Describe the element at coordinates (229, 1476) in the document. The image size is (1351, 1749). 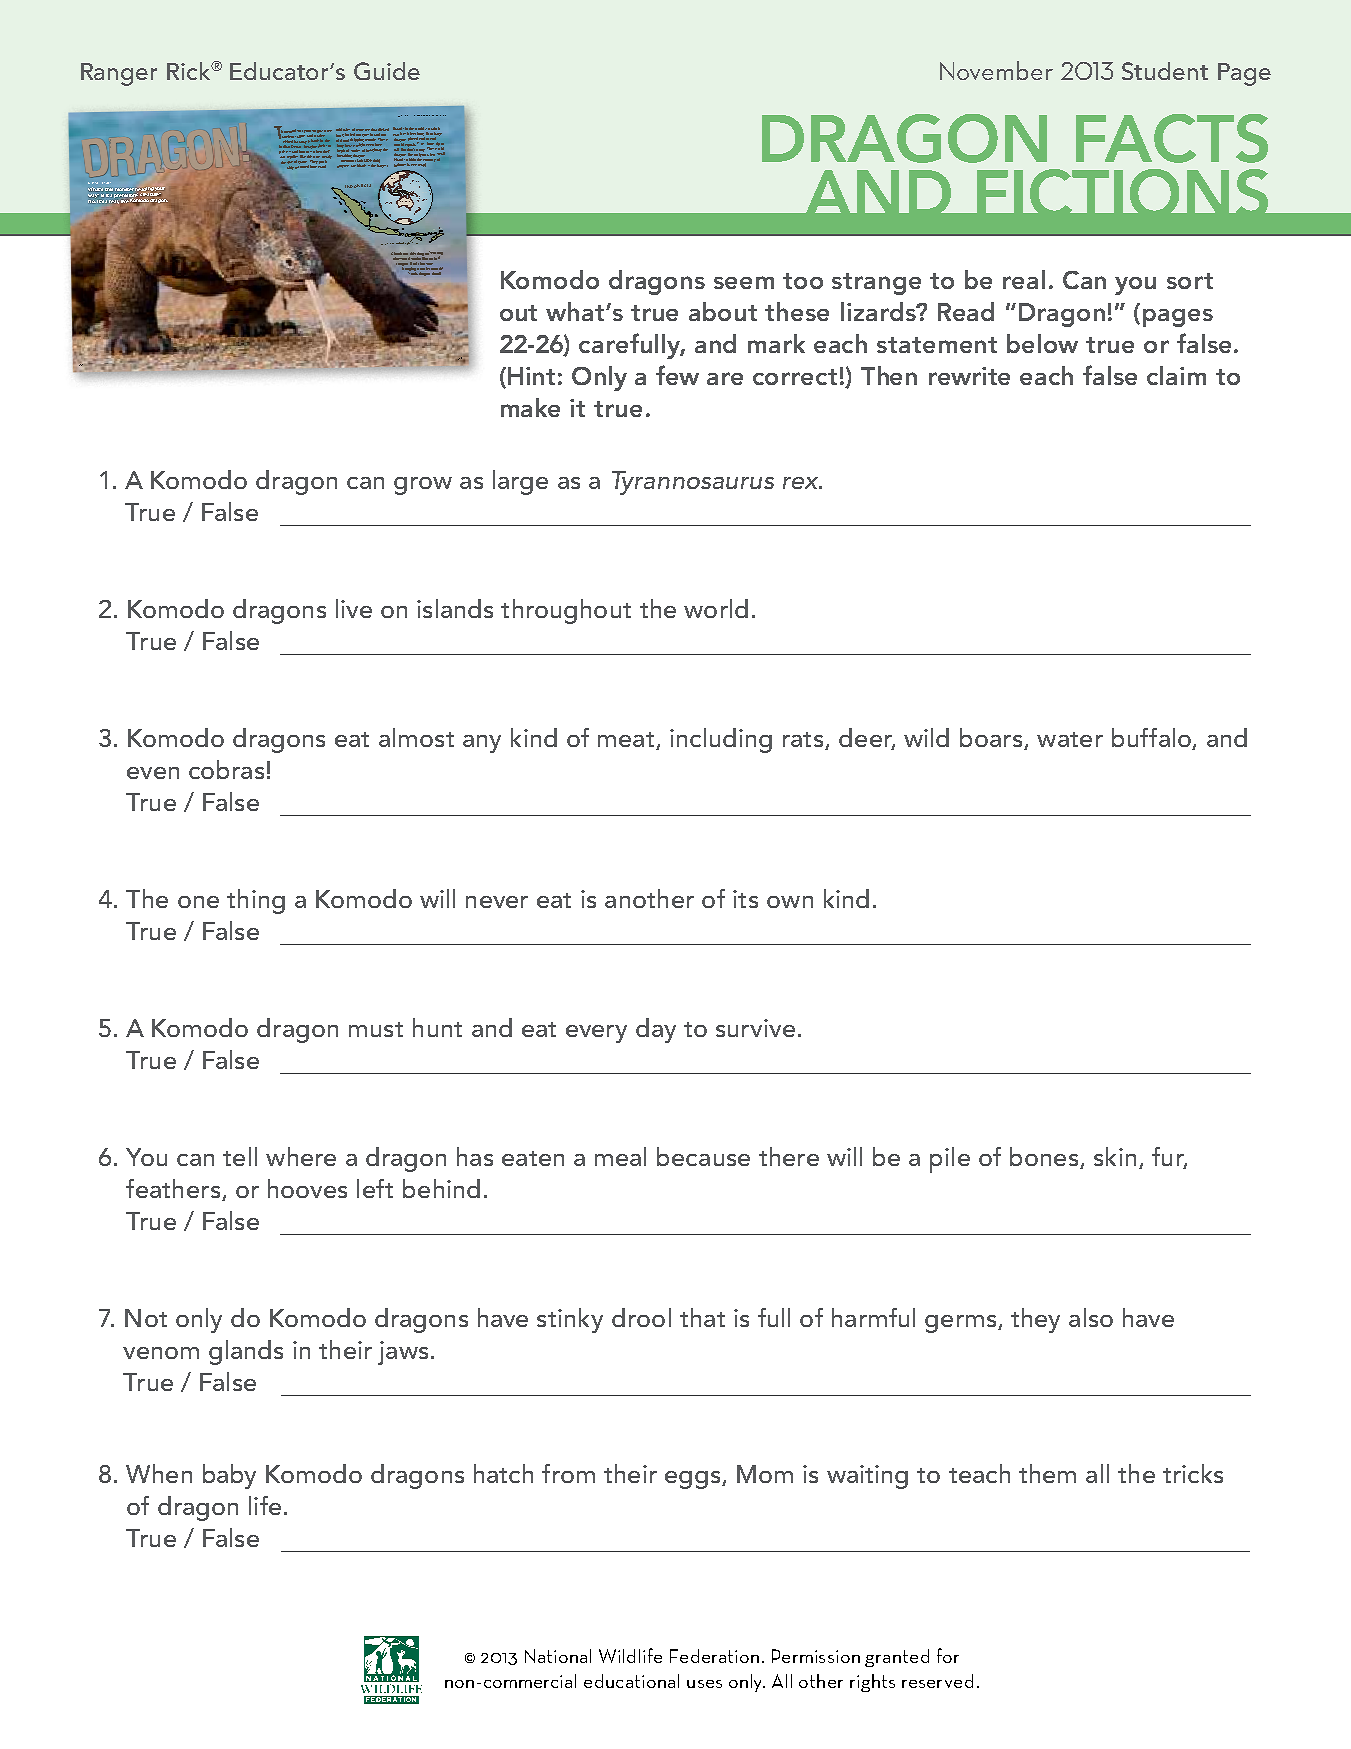
I see `baby` at that location.
